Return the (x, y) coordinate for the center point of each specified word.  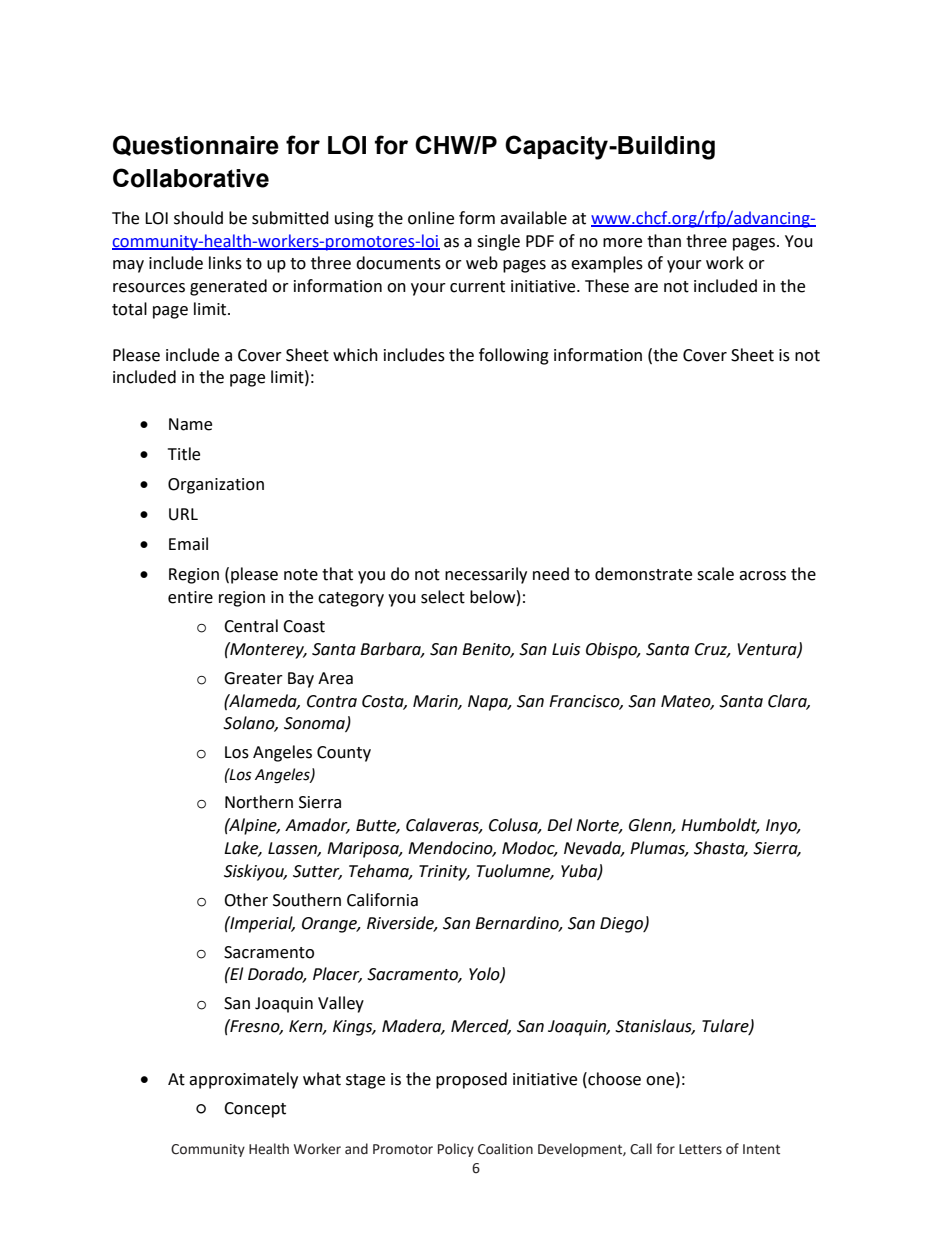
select (443, 597)
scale (715, 574)
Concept (255, 1110)
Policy (456, 1150)
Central (251, 626)
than (664, 241)
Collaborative (191, 178)
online (431, 218)
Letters (700, 1149)
